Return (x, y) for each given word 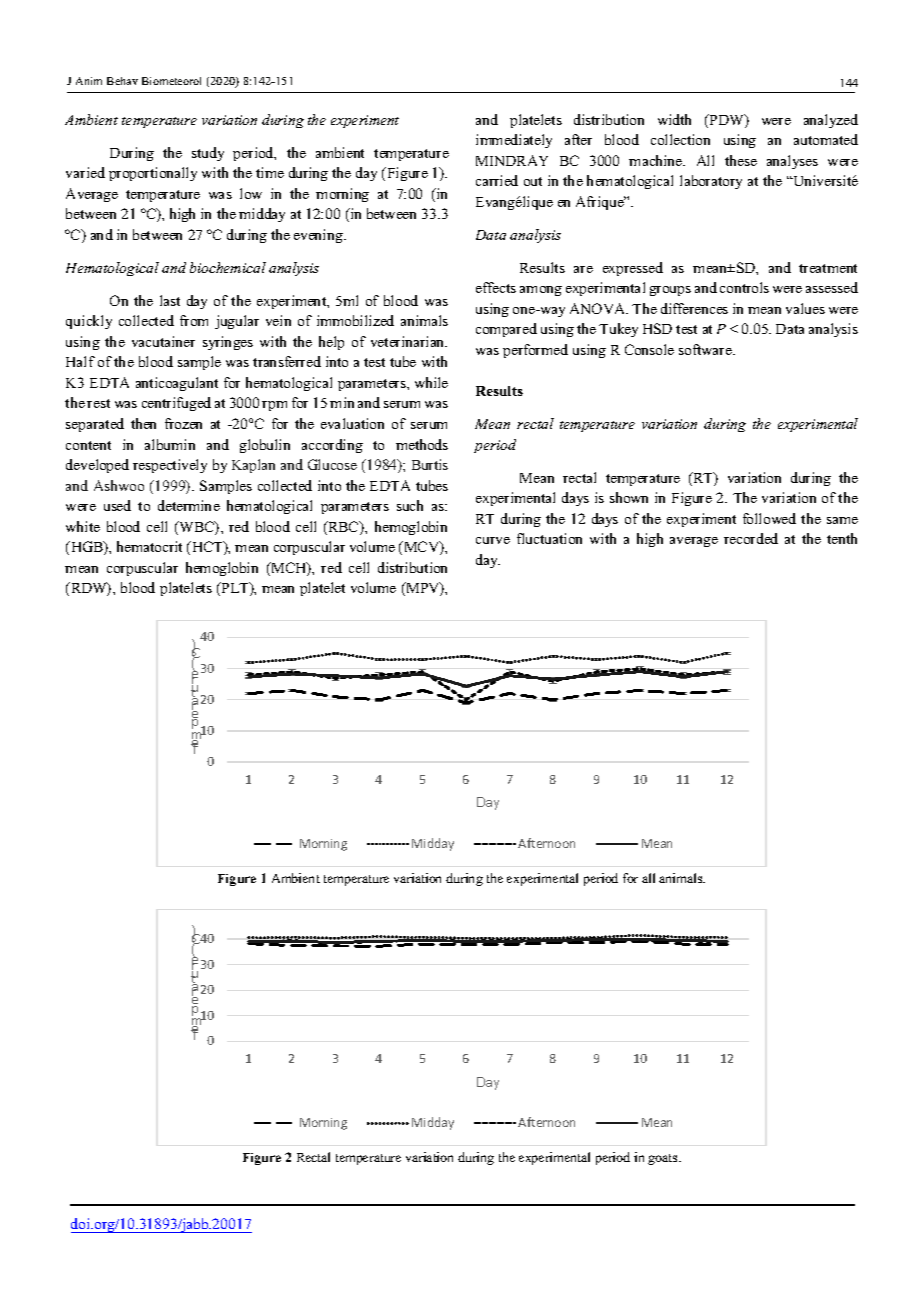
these (741, 160)
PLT (235, 589)
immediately (514, 141)
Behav (122, 81)
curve (493, 540)
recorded (751, 538)
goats (664, 1159)
